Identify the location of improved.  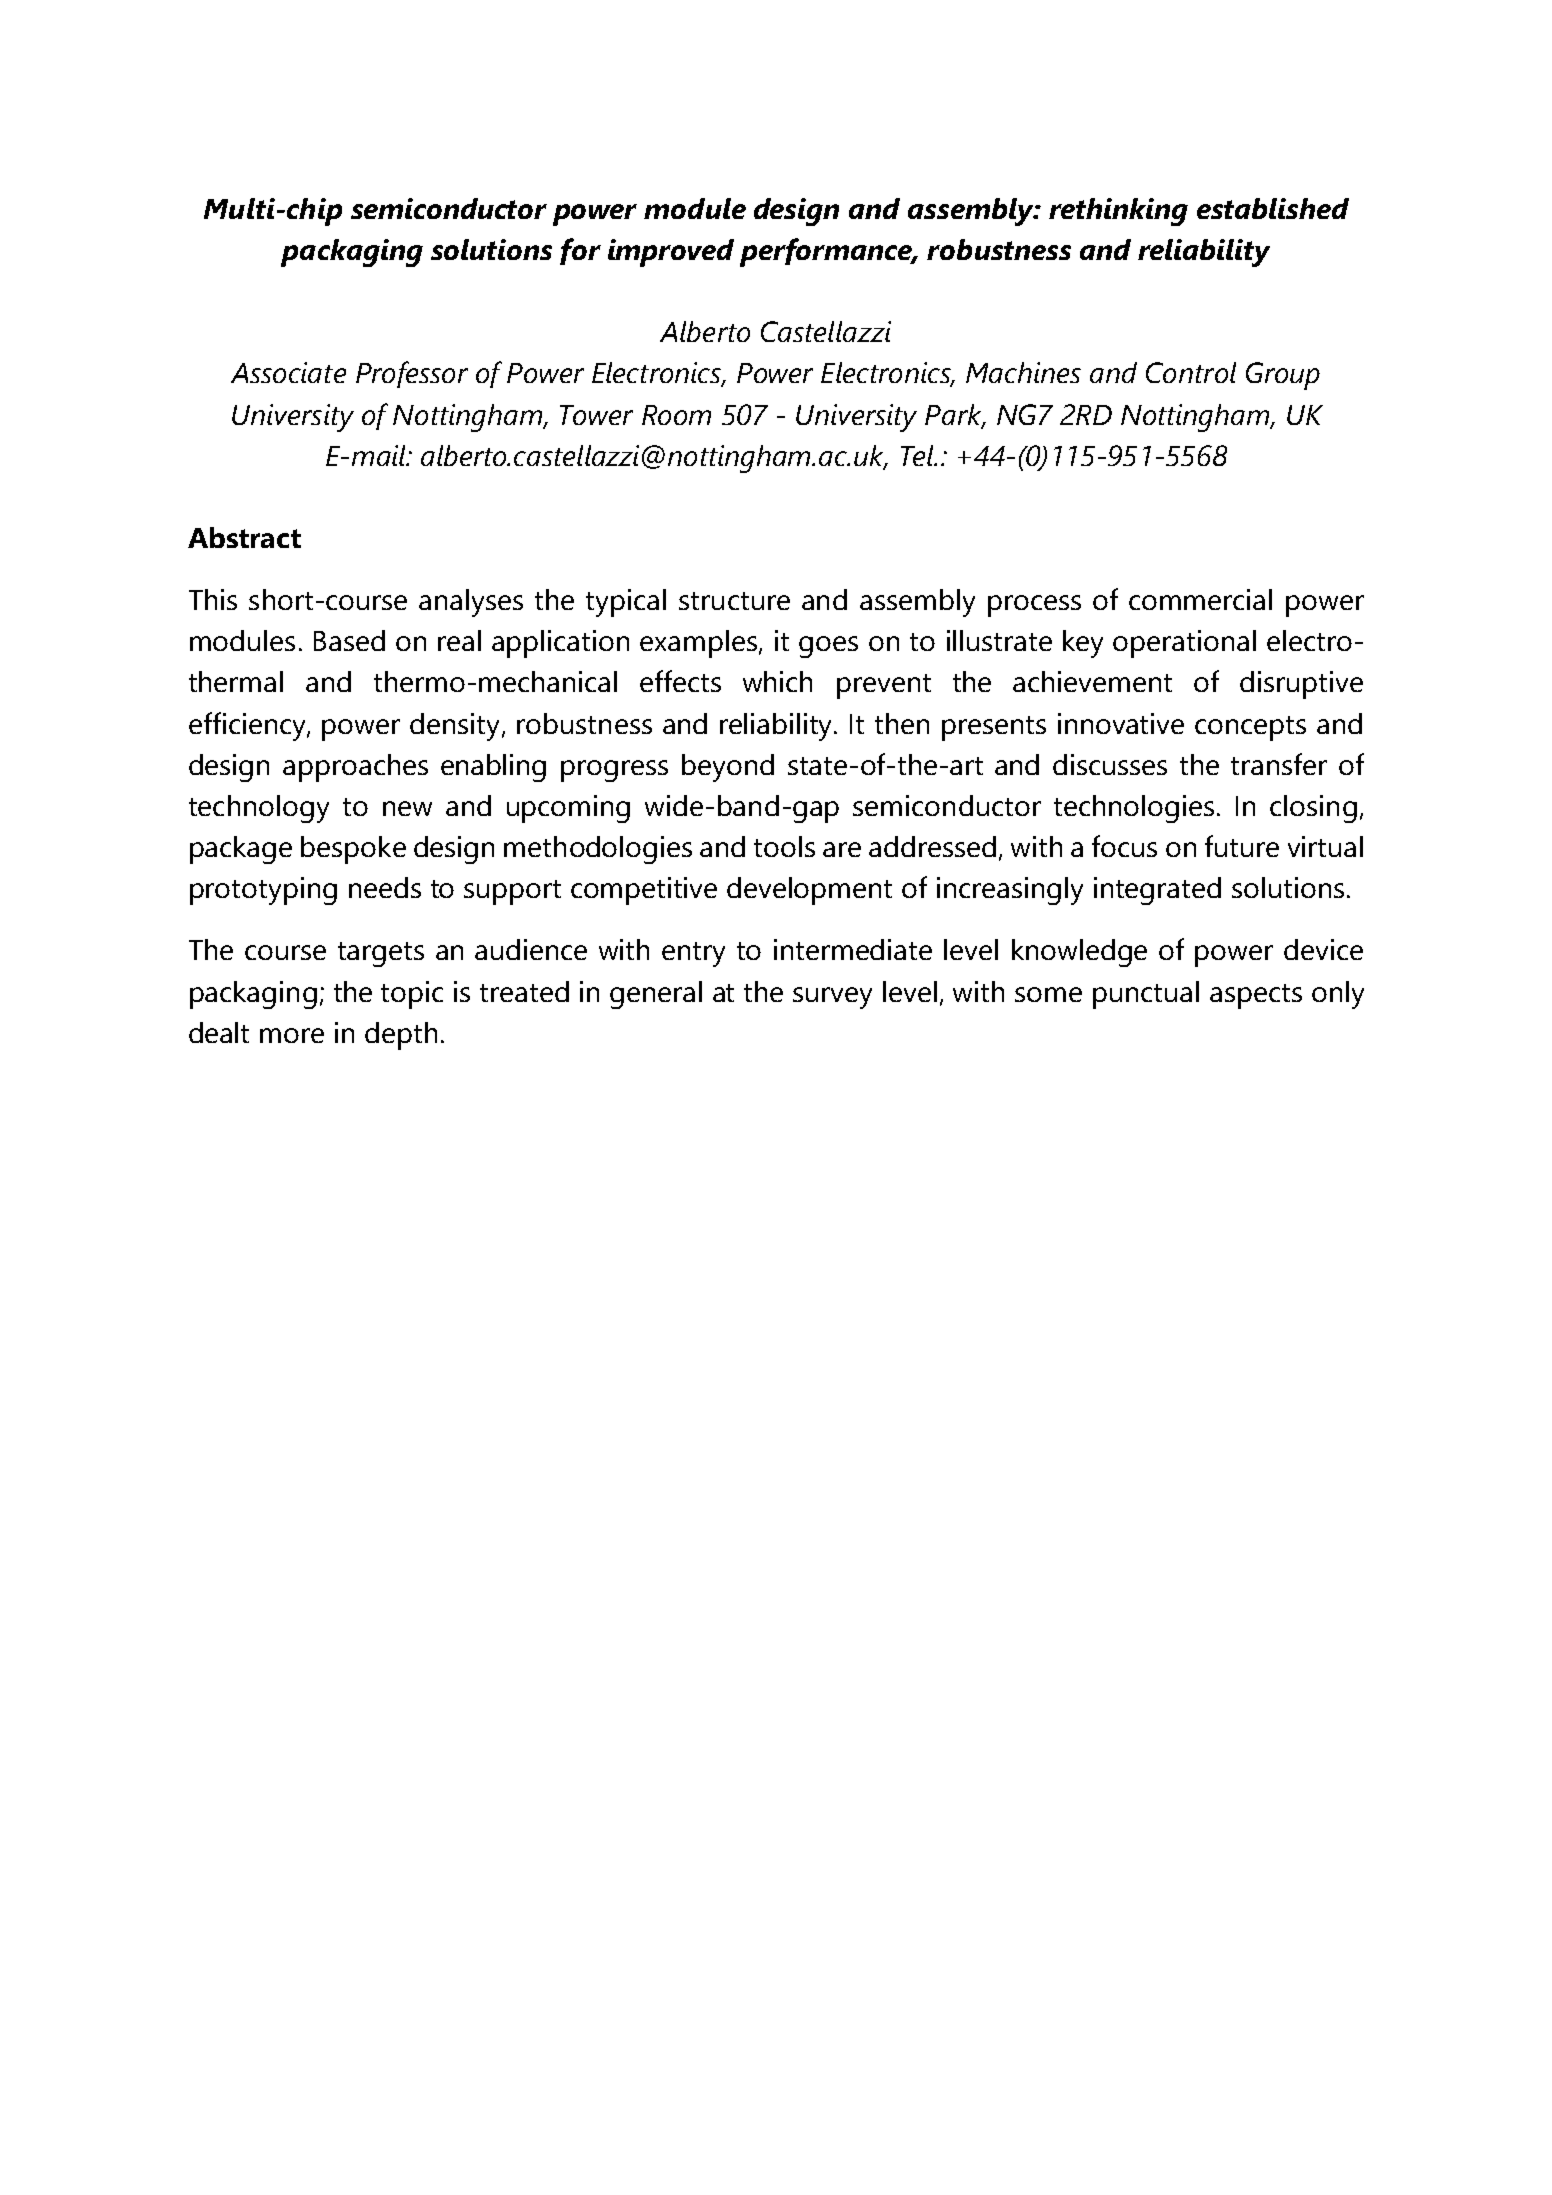
(671, 253).
